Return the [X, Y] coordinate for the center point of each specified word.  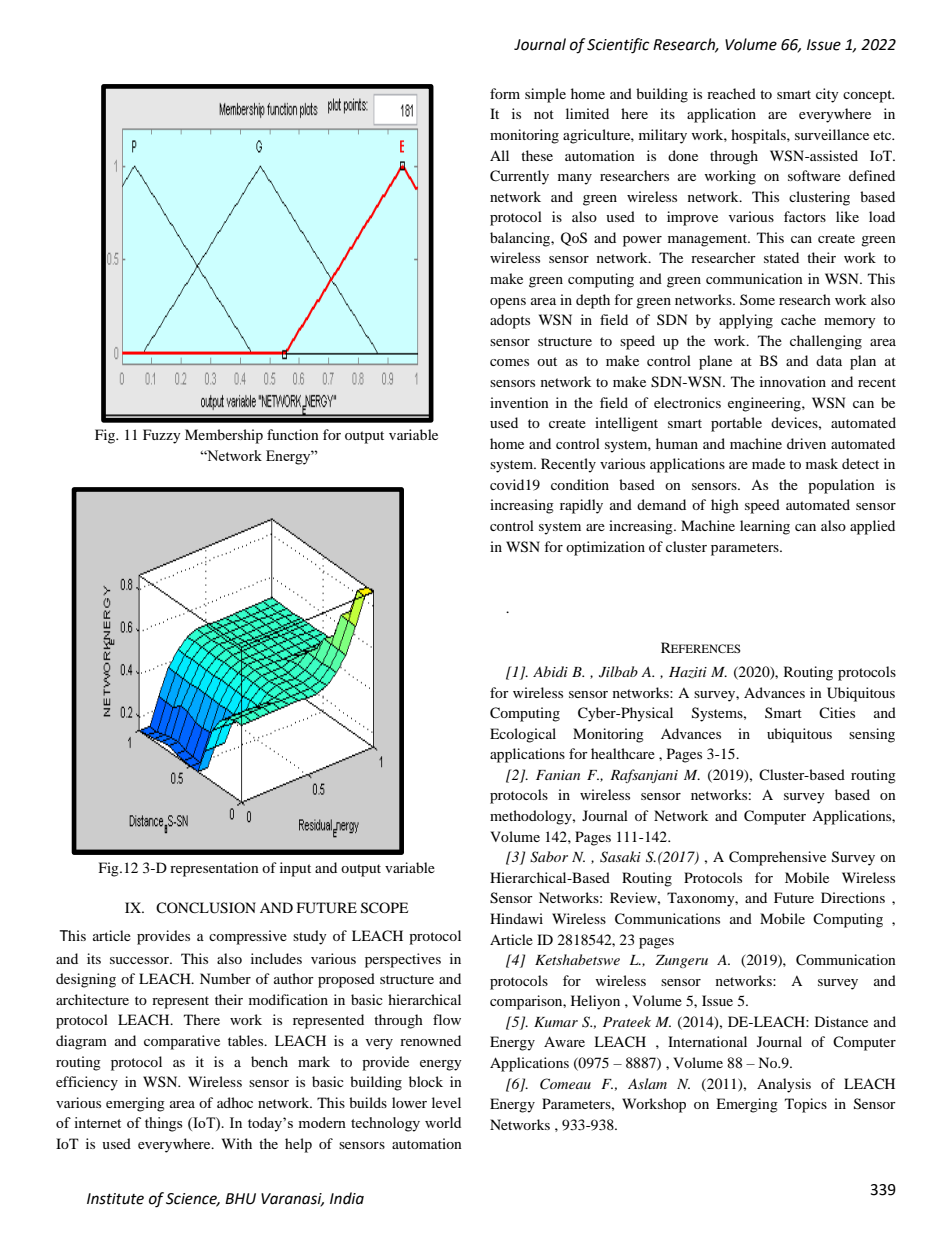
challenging [826, 342]
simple [545, 95]
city [827, 95]
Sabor [549, 857]
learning [765, 527]
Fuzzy [162, 436]
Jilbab [618, 672]
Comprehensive [777, 858]
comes [509, 362]
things [163, 1124]
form [505, 93]
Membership [224, 436]
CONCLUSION [206, 908]
